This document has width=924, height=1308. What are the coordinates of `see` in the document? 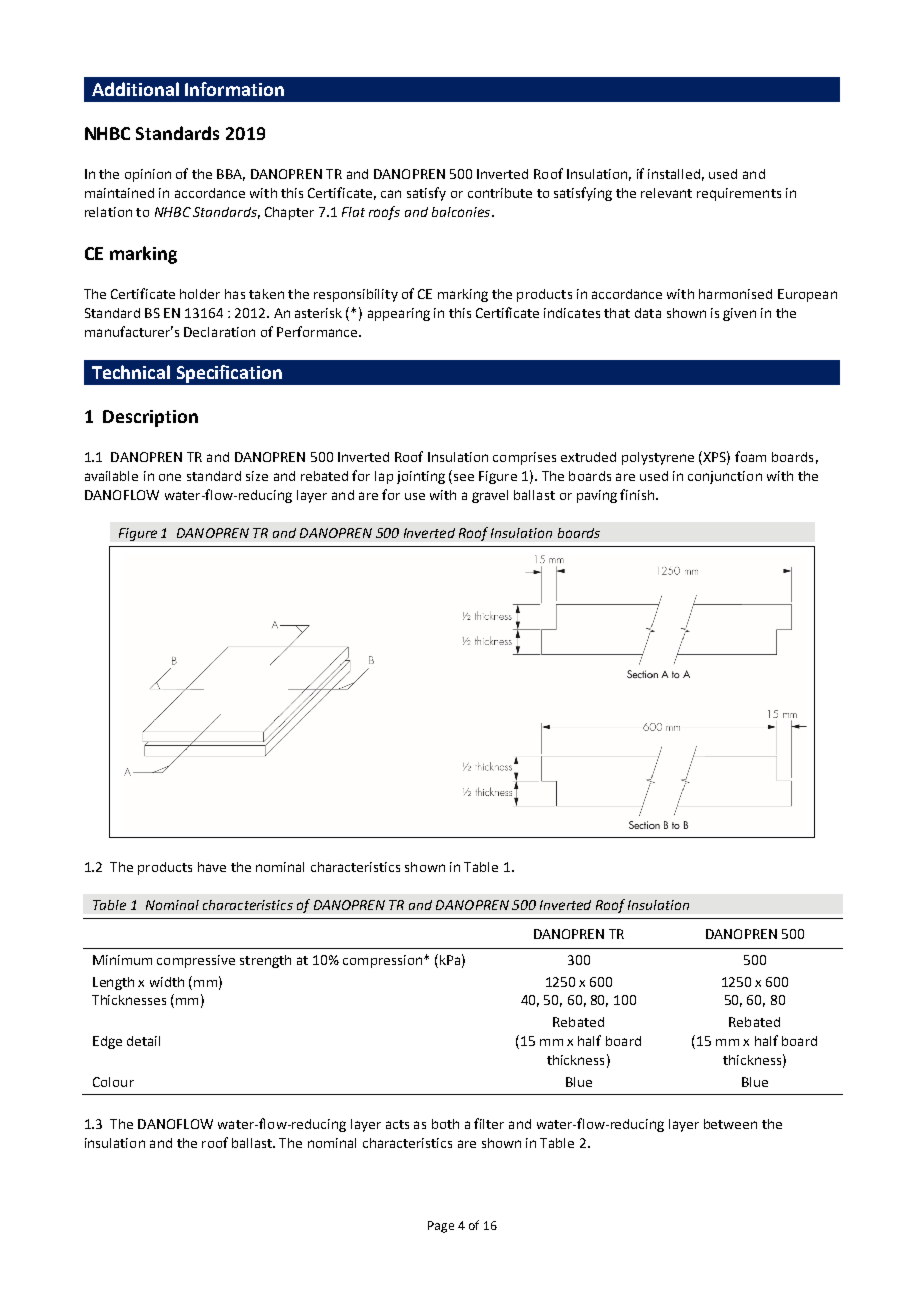 It's located at (464, 477).
